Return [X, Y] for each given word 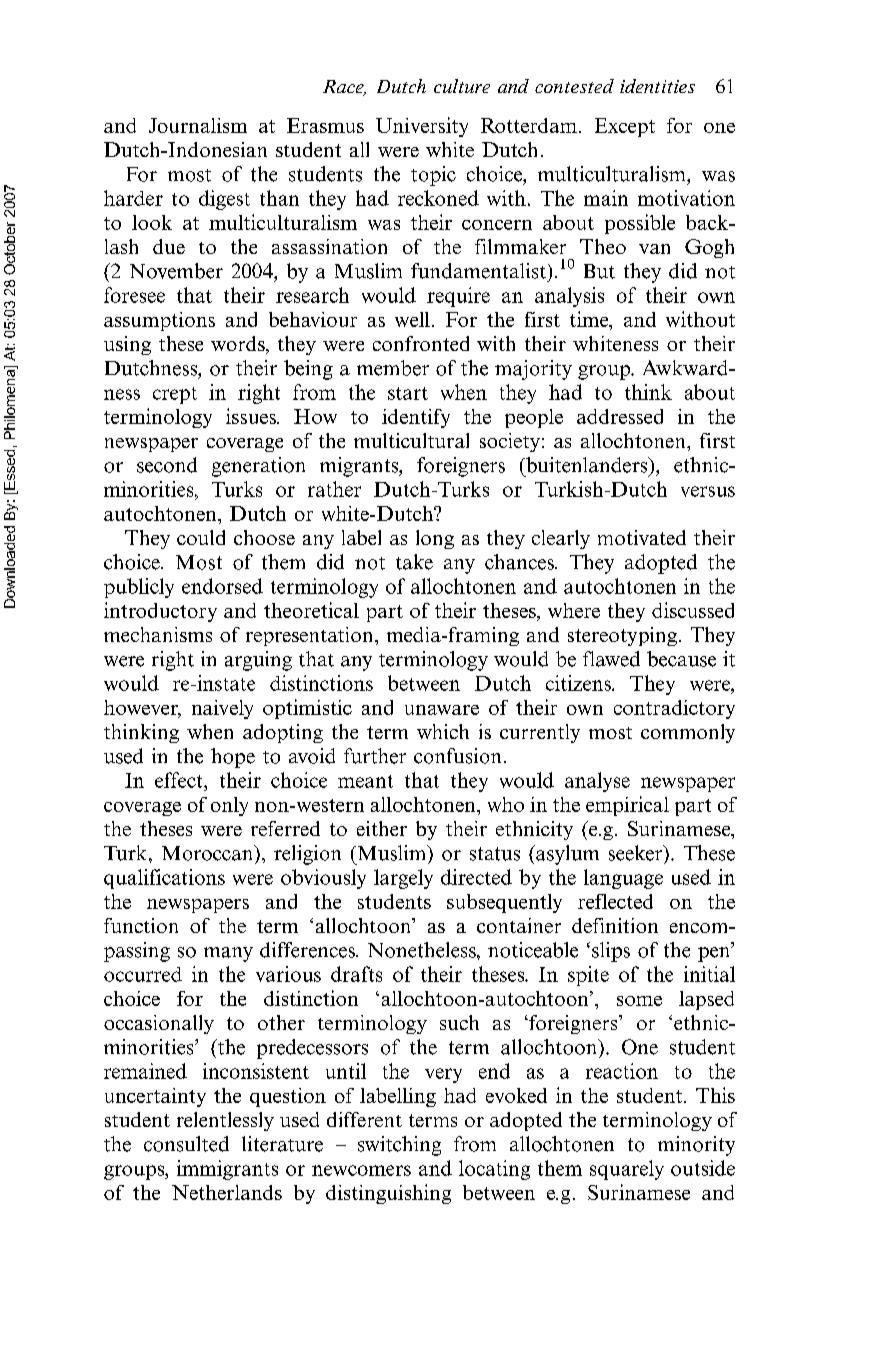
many [228, 954]
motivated [642, 537]
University [422, 127]
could [201, 537]
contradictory [674, 709]
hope [233, 758]
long [435, 539]
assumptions [159, 321]
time [590, 319]
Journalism [198, 125]
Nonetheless [423, 950]
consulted [186, 1144]
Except [625, 127]
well [412, 319]
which [443, 731]
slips [611, 952]
